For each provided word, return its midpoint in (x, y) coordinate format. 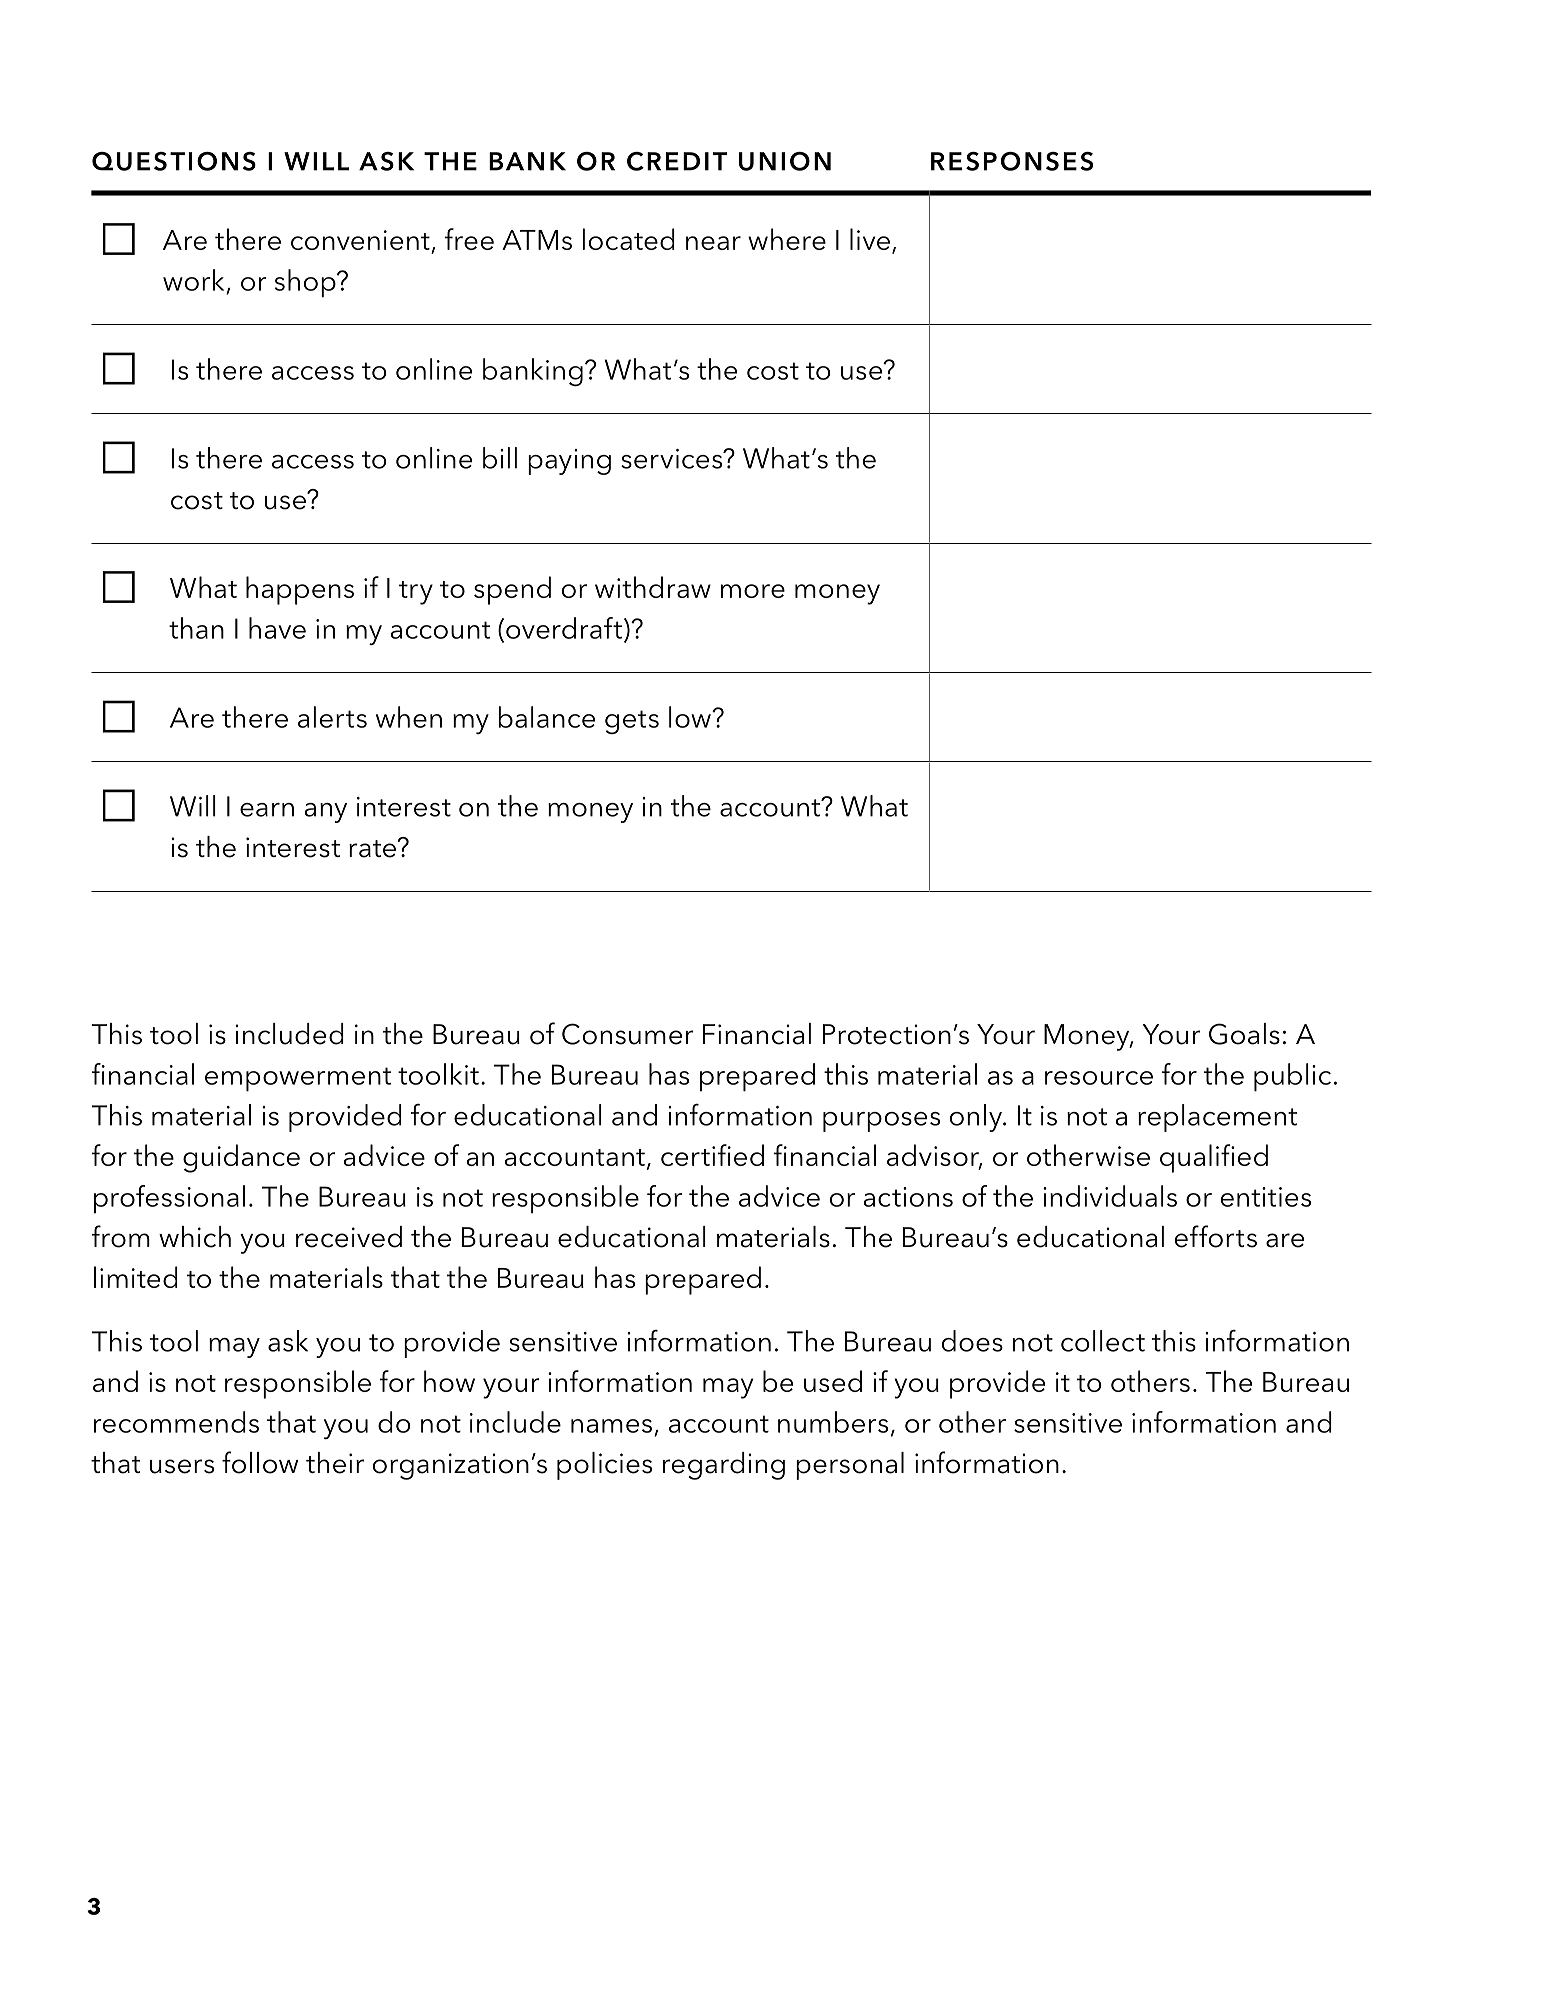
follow (260, 1462)
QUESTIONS (174, 161)
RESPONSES (1012, 161)
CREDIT (677, 161)
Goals (1244, 1034)
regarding (724, 1466)
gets (632, 722)
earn (267, 810)
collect (1103, 1341)
